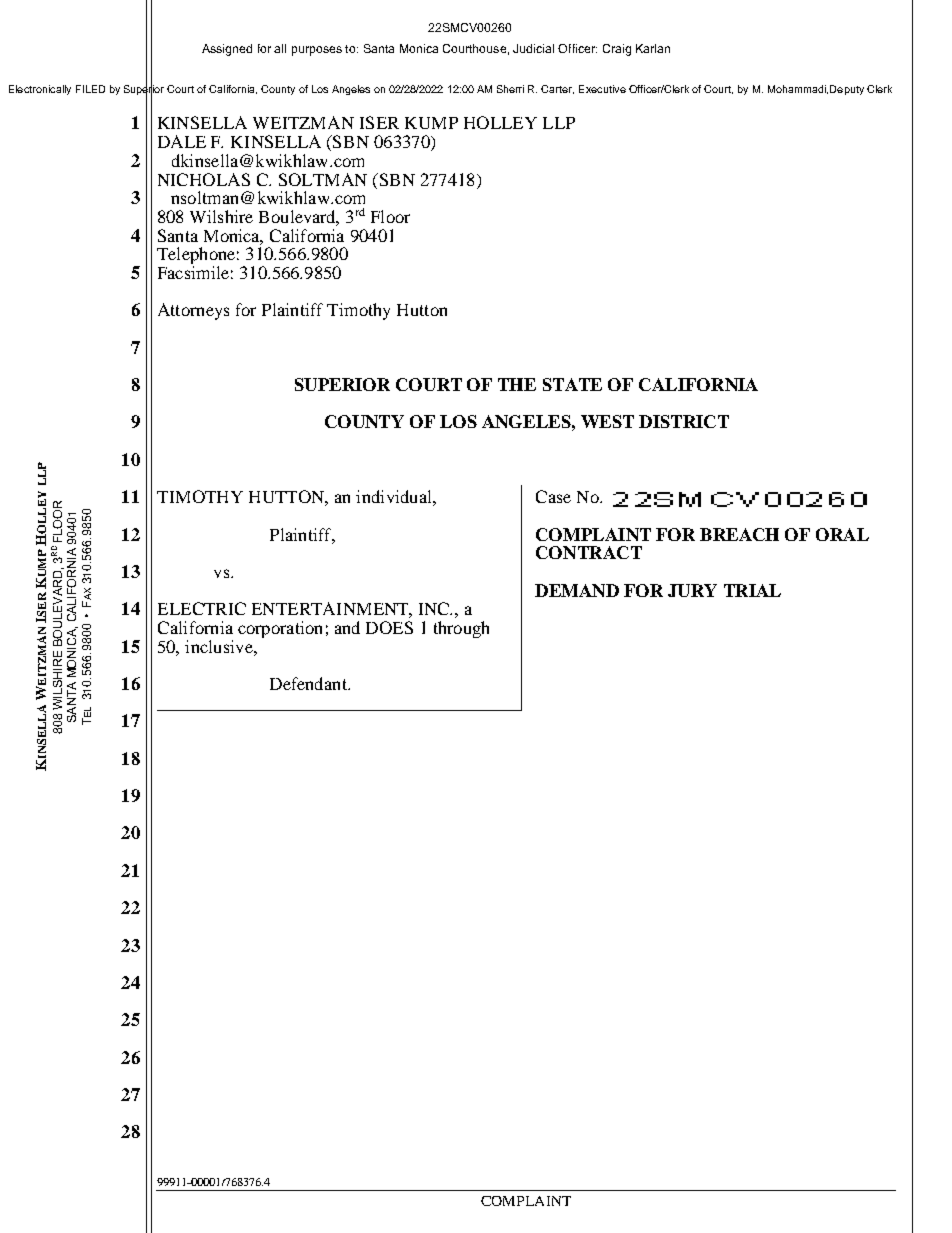 Image resolution: width=952 pixels, height=1233 pixels. Describe the element at coordinates (517, 384) in the image. I see `THE` at that location.
